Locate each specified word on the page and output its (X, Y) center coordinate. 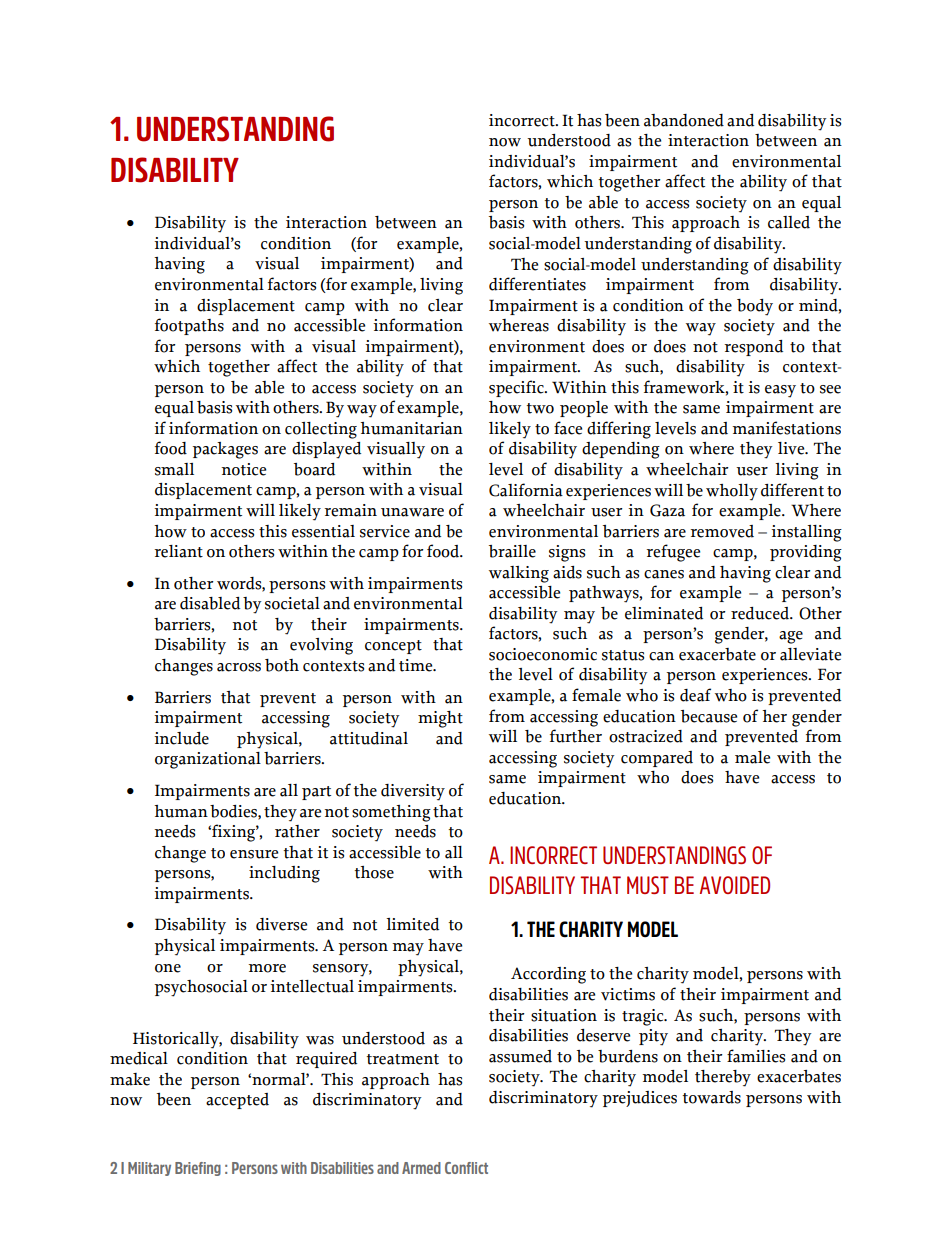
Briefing (198, 1169)
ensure (254, 854)
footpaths (189, 326)
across (239, 667)
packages (225, 450)
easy (780, 391)
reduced (761, 613)
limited (412, 924)
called (789, 222)
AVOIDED (735, 885)
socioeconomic (543, 654)
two (540, 408)
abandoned (684, 120)
